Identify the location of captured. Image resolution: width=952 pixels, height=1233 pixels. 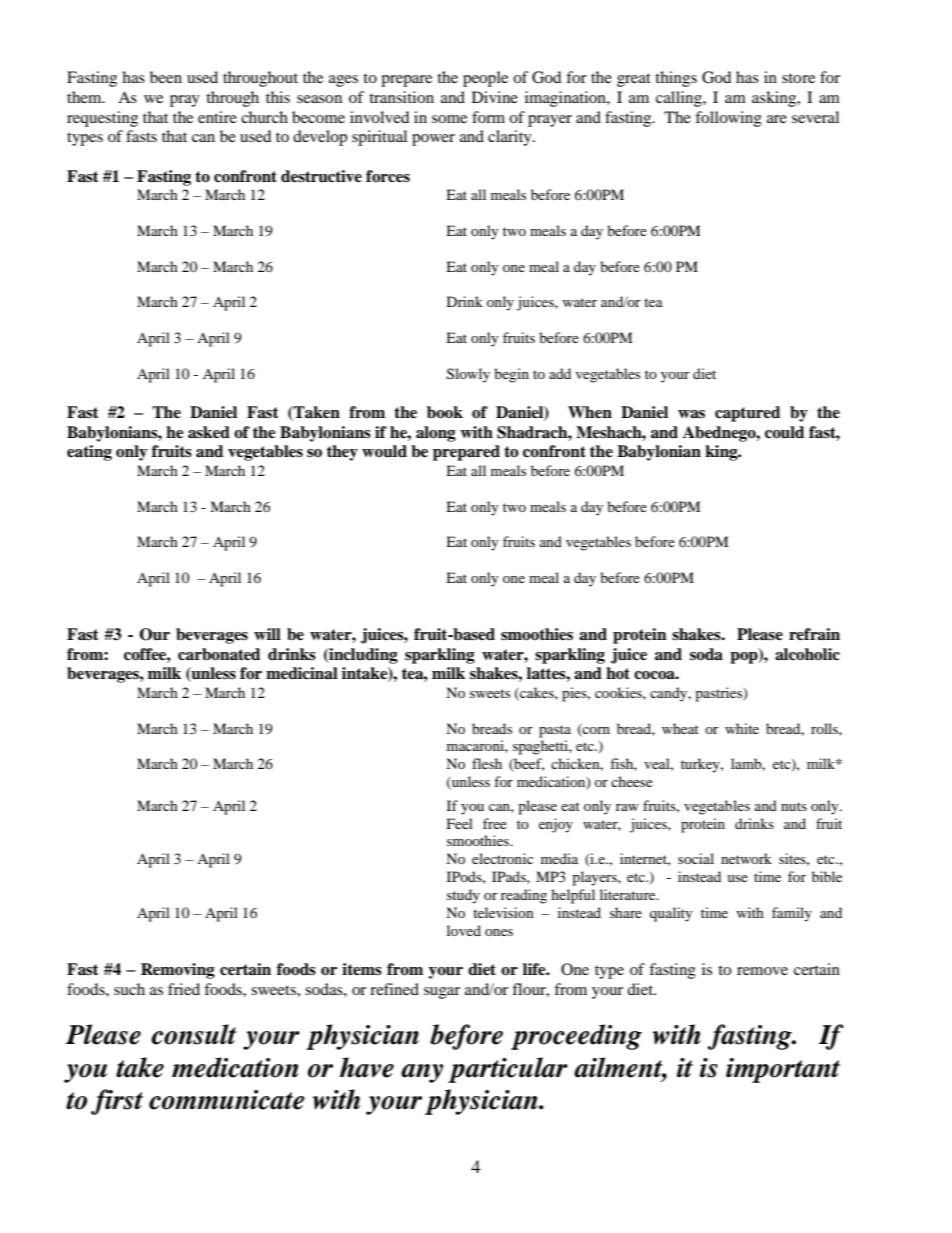
(747, 414).
